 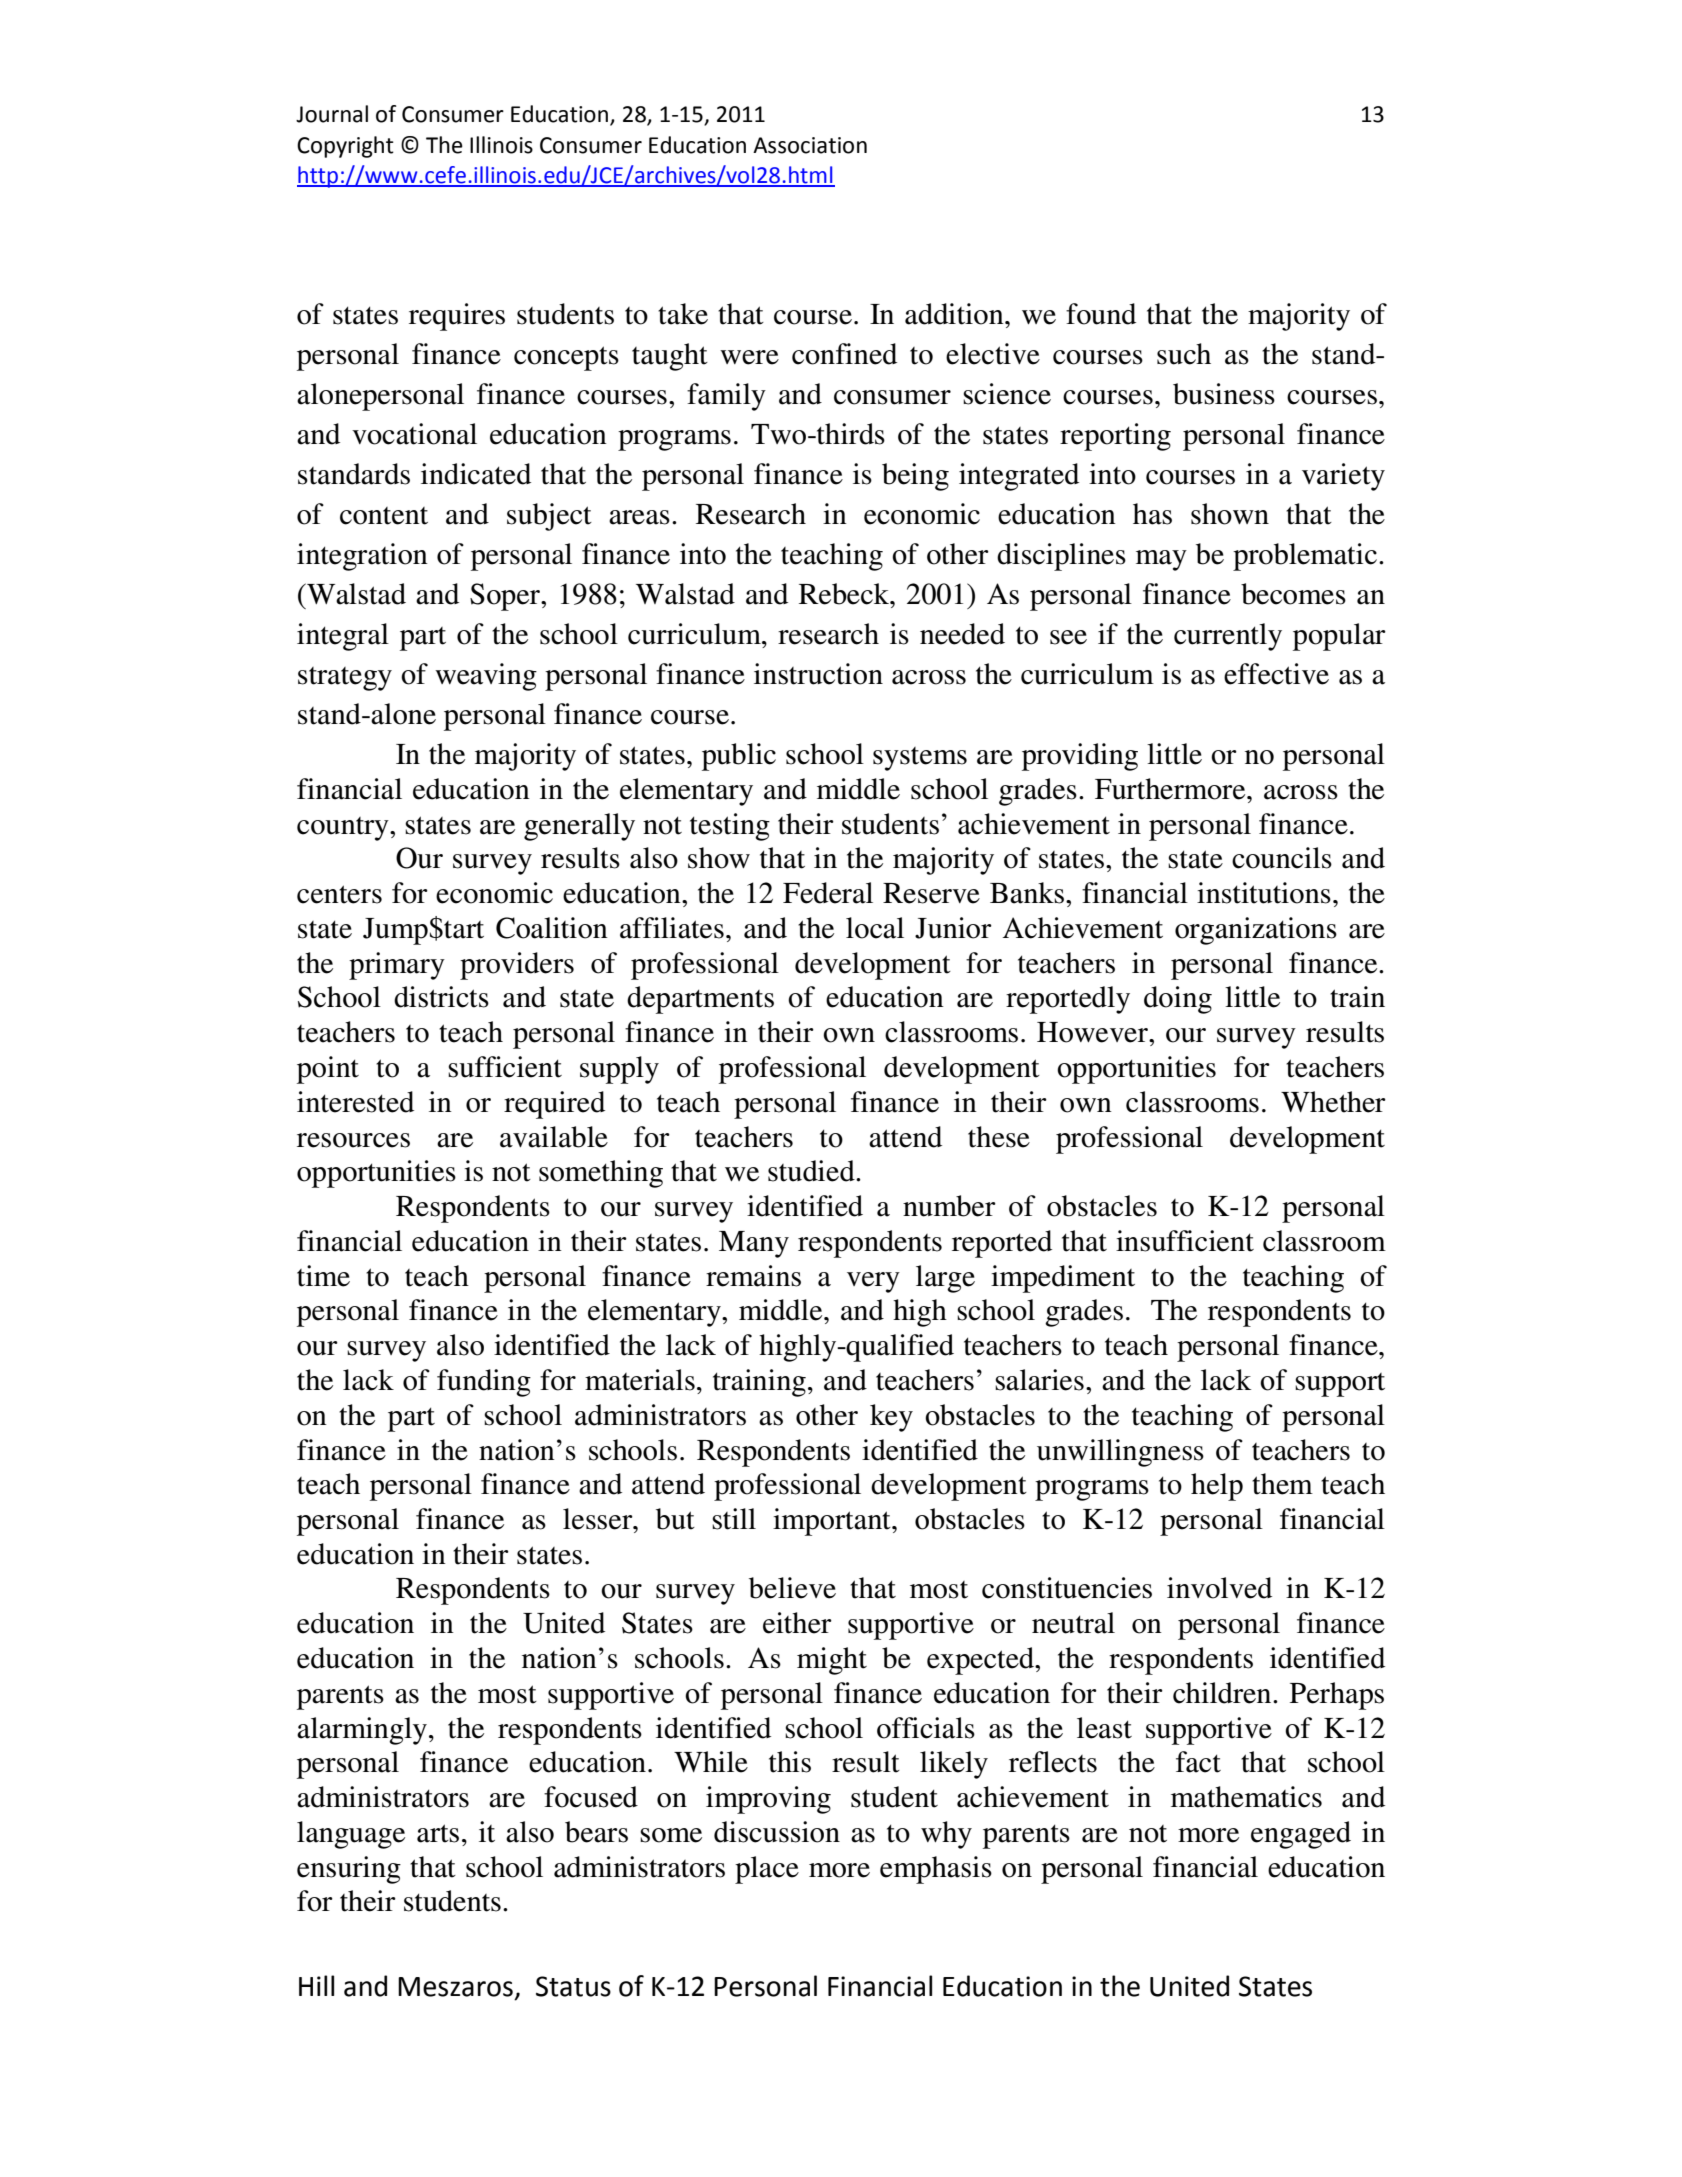 I want to click on funding, so click(x=484, y=1383).
